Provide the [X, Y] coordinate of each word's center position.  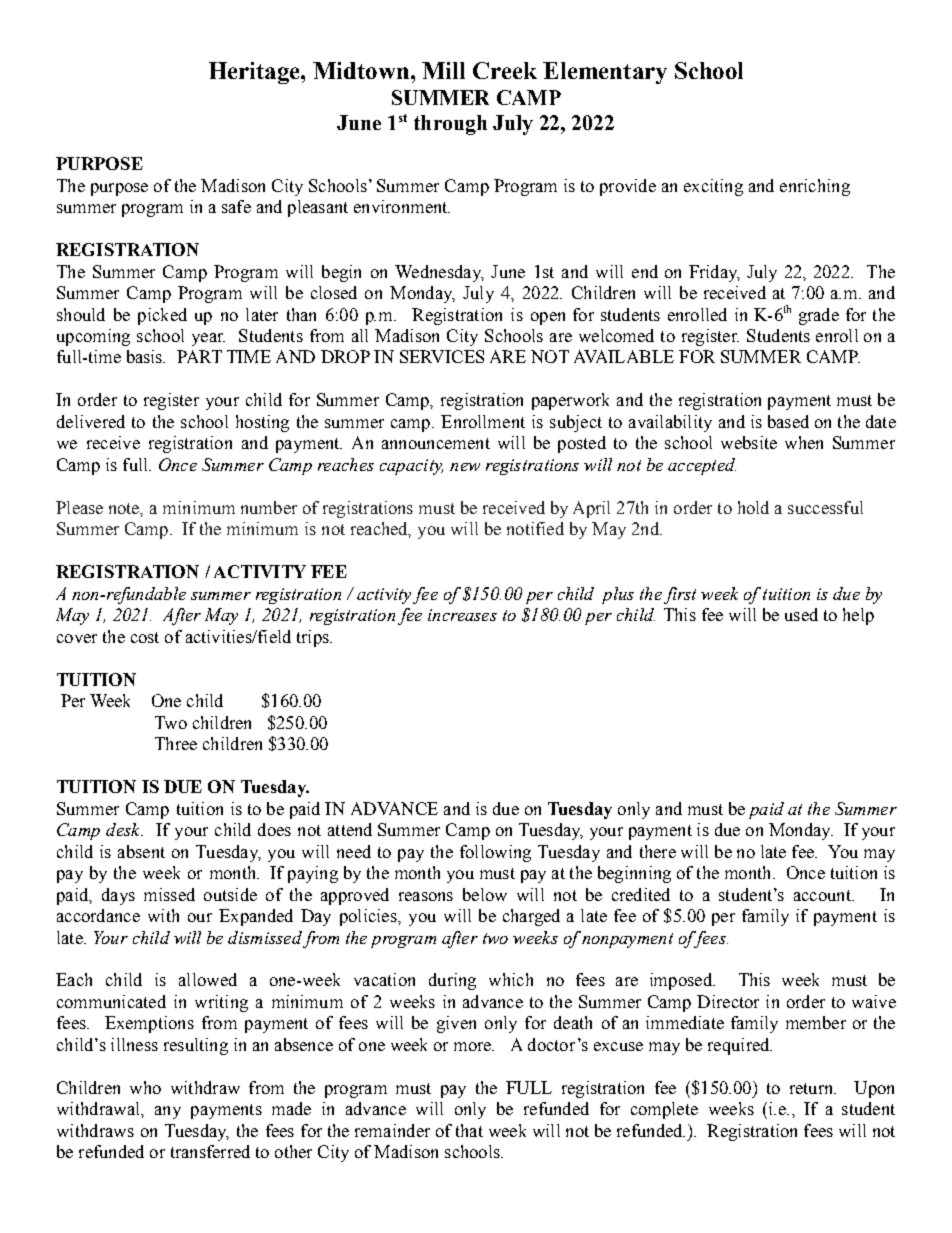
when [804, 442]
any [168, 1112]
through [450, 125]
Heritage [255, 73]
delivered [91, 421]
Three [176, 743]
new [465, 467]
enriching [815, 187]
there [658, 851]
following [495, 853]
